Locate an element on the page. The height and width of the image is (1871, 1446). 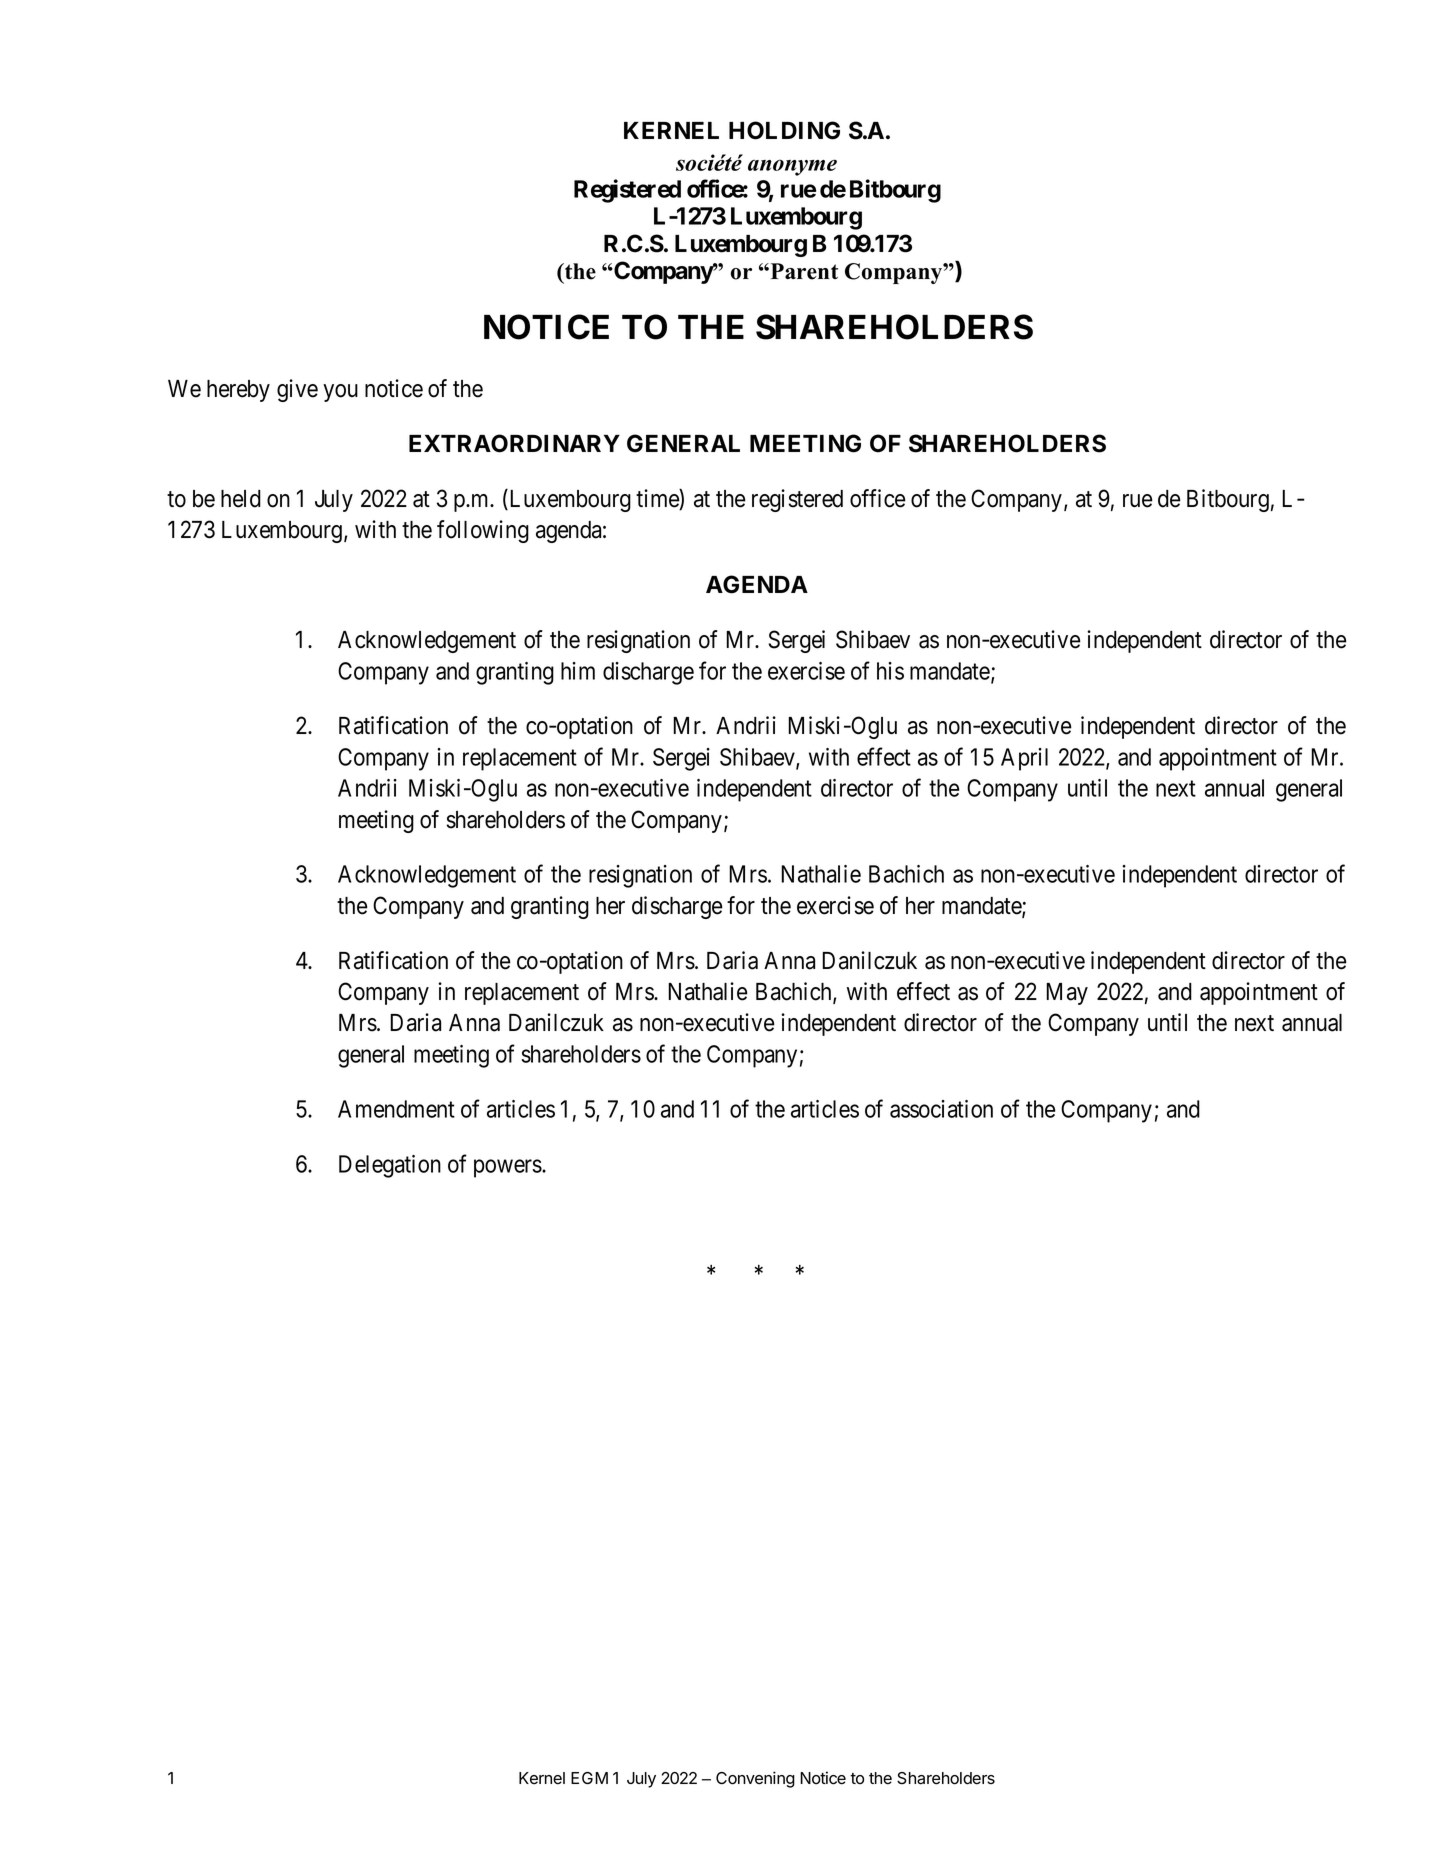
EXTRAORDINARY is located at coordinates (514, 443).
